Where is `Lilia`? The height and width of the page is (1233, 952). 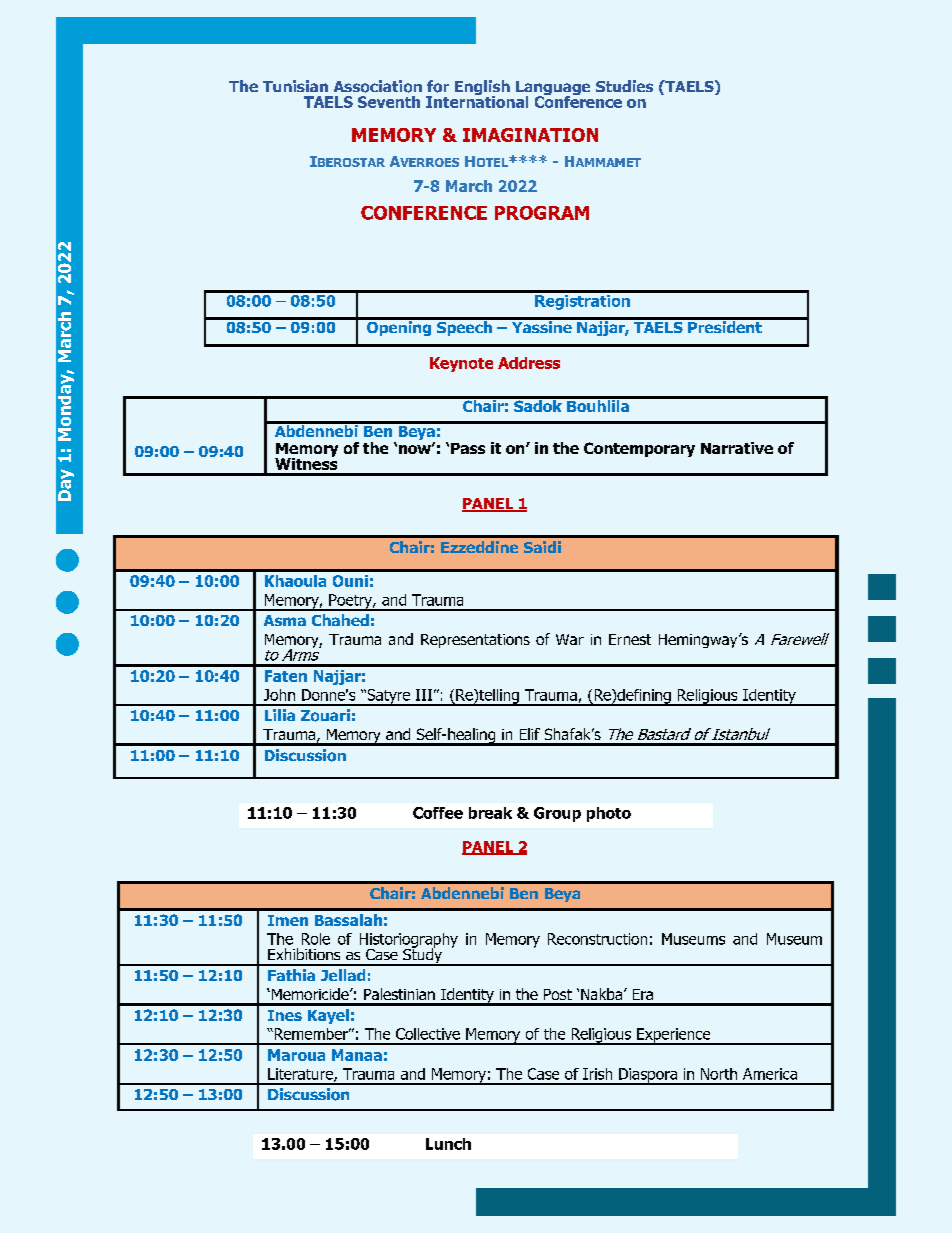
Lilia is located at coordinates (280, 715).
